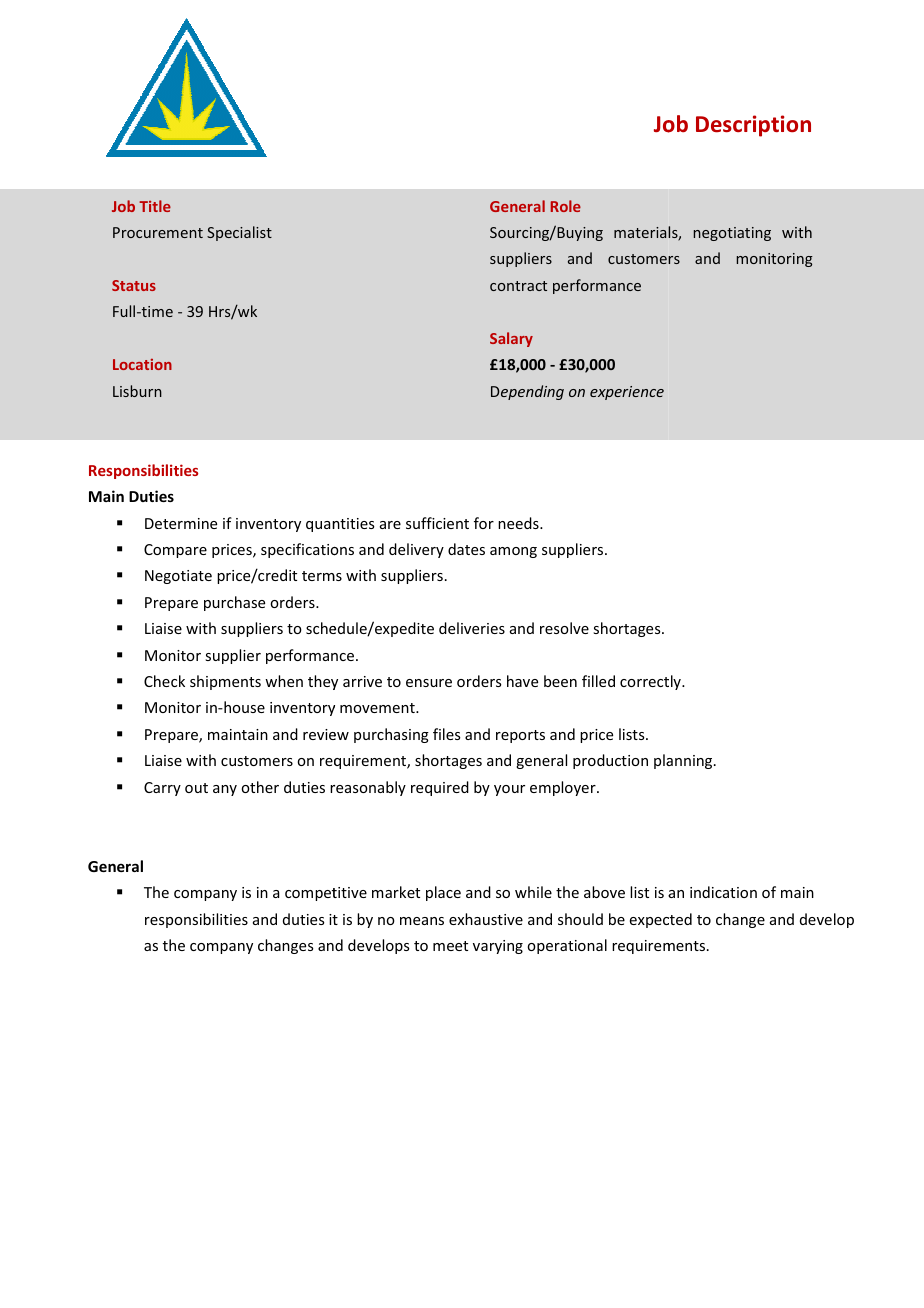 The image size is (924, 1308). What do you see at coordinates (234, 603) in the image?
I see `purchase` at bounding box center [234, 603].
